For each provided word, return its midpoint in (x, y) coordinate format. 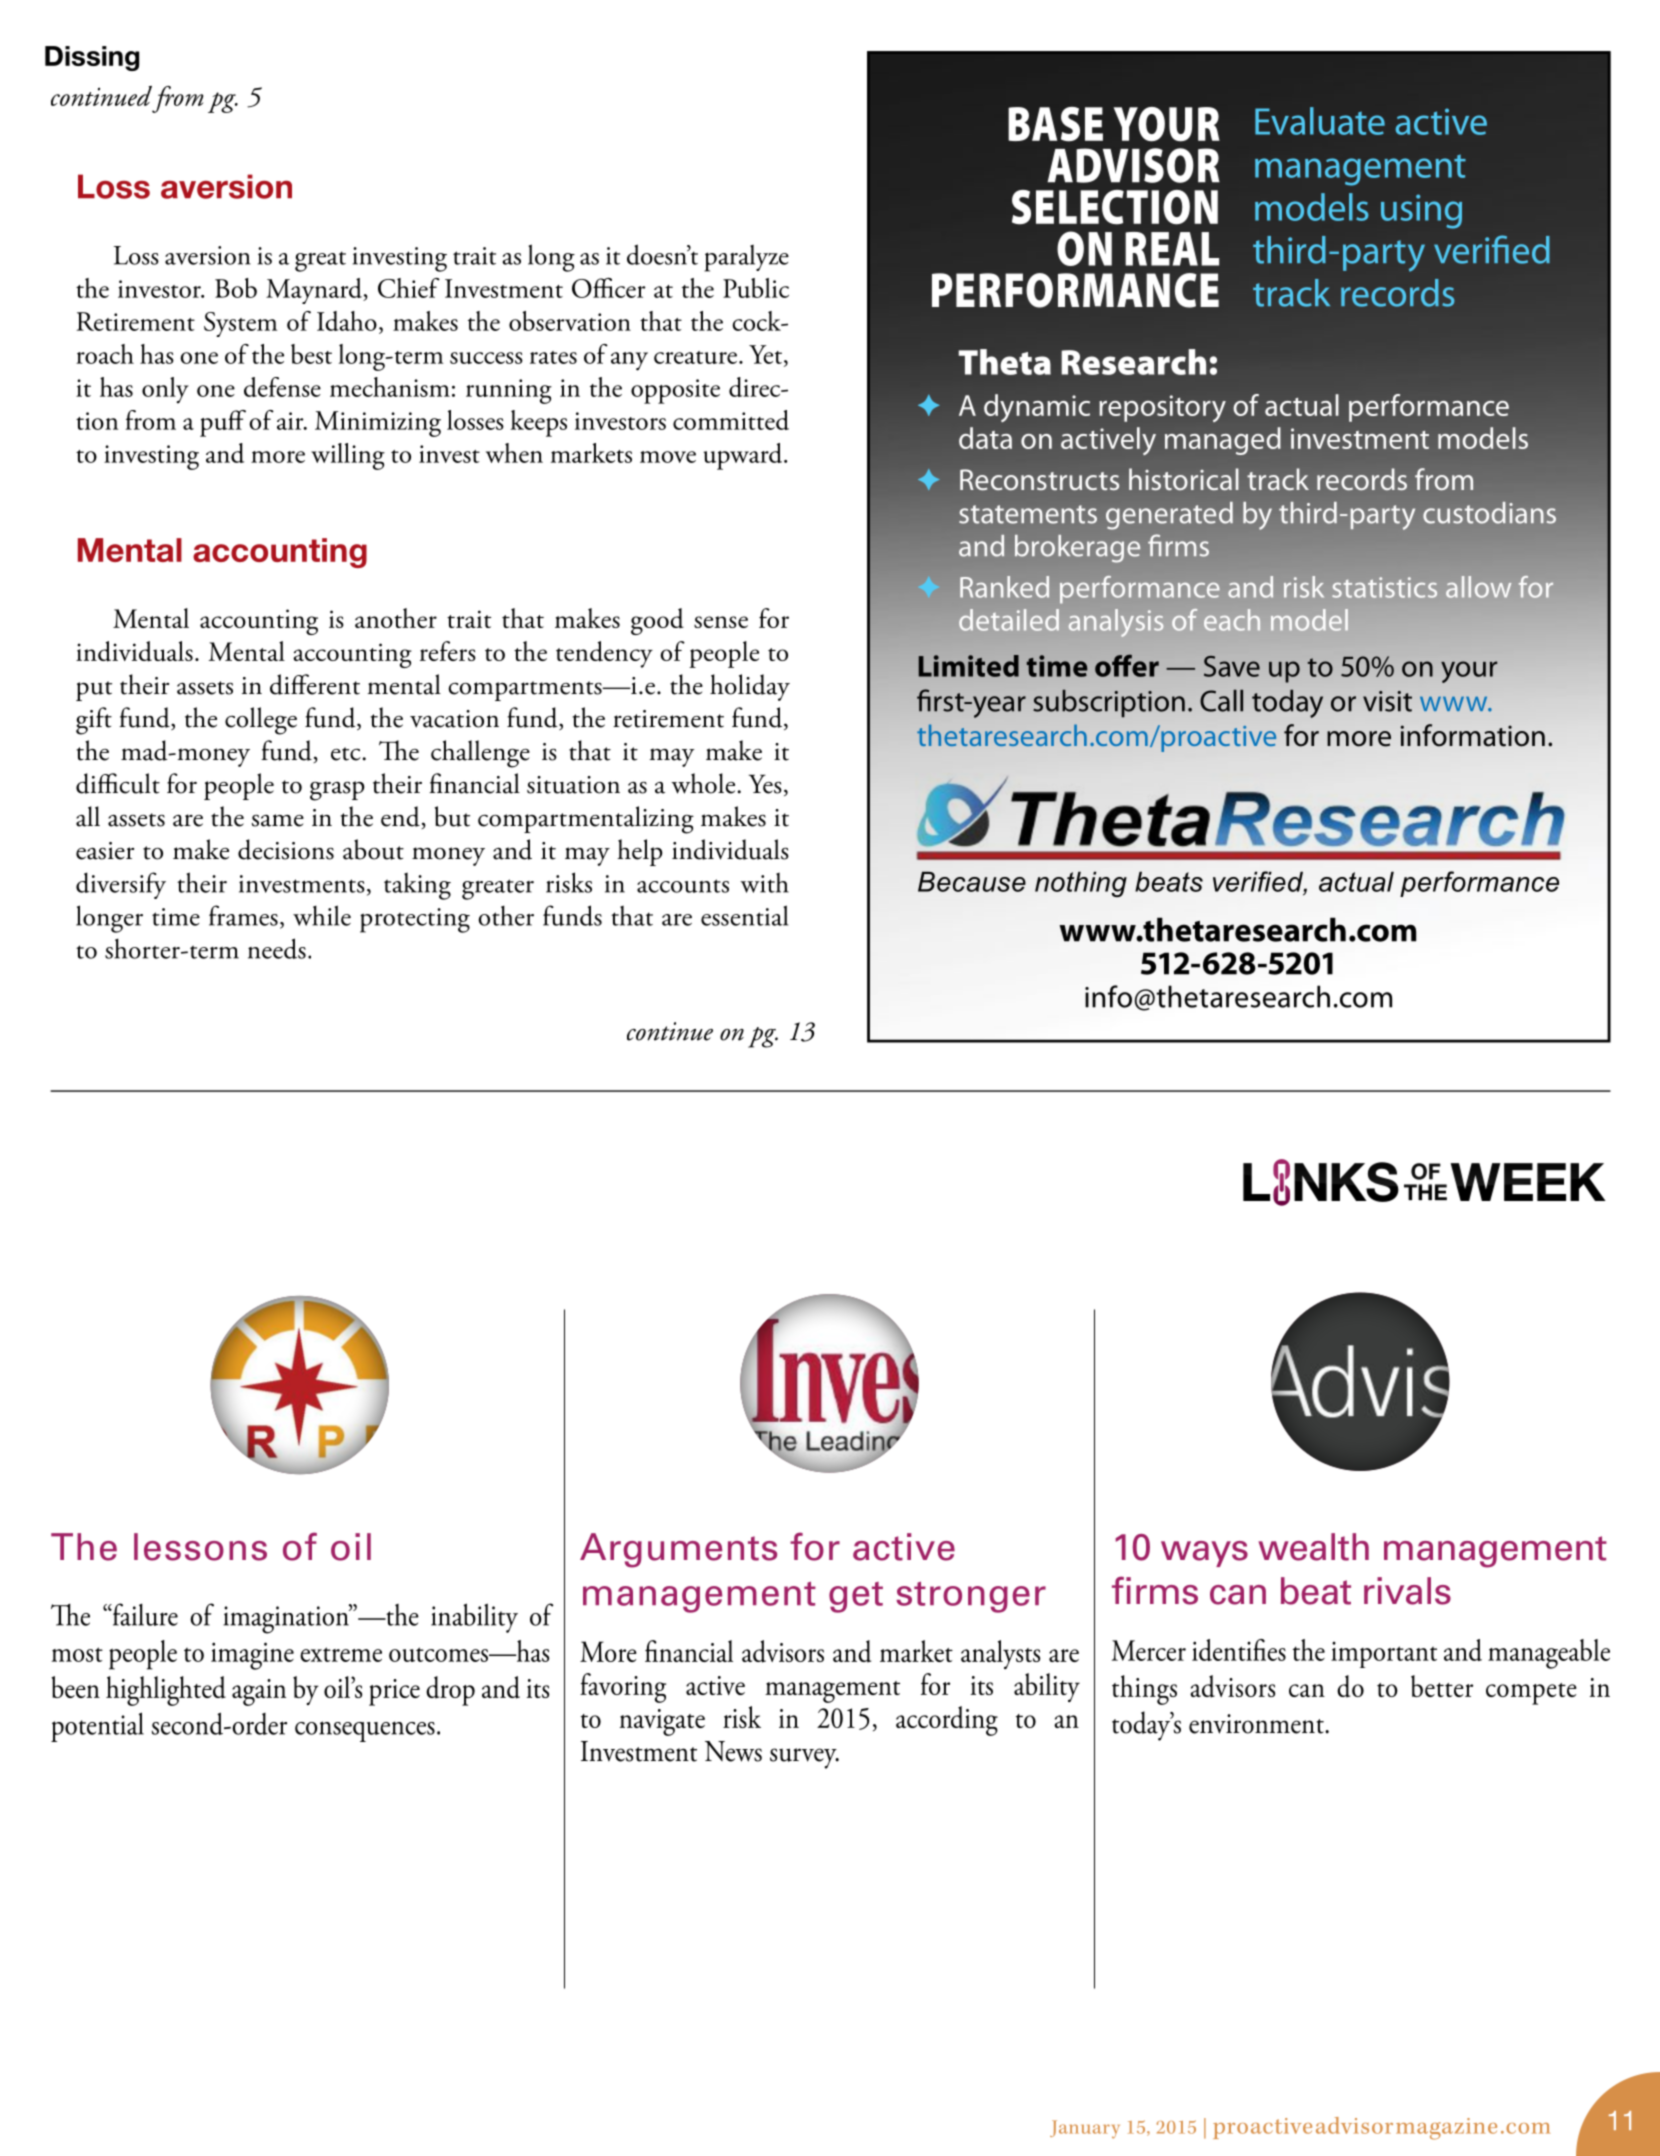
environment (1257, 1724)
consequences (365, 1731)
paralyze (746, 258)
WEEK (1528, 1182)
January (1085, 2129)
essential (744, 915)
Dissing (92, 58)
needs (277, 948)
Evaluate (1320, 121)
